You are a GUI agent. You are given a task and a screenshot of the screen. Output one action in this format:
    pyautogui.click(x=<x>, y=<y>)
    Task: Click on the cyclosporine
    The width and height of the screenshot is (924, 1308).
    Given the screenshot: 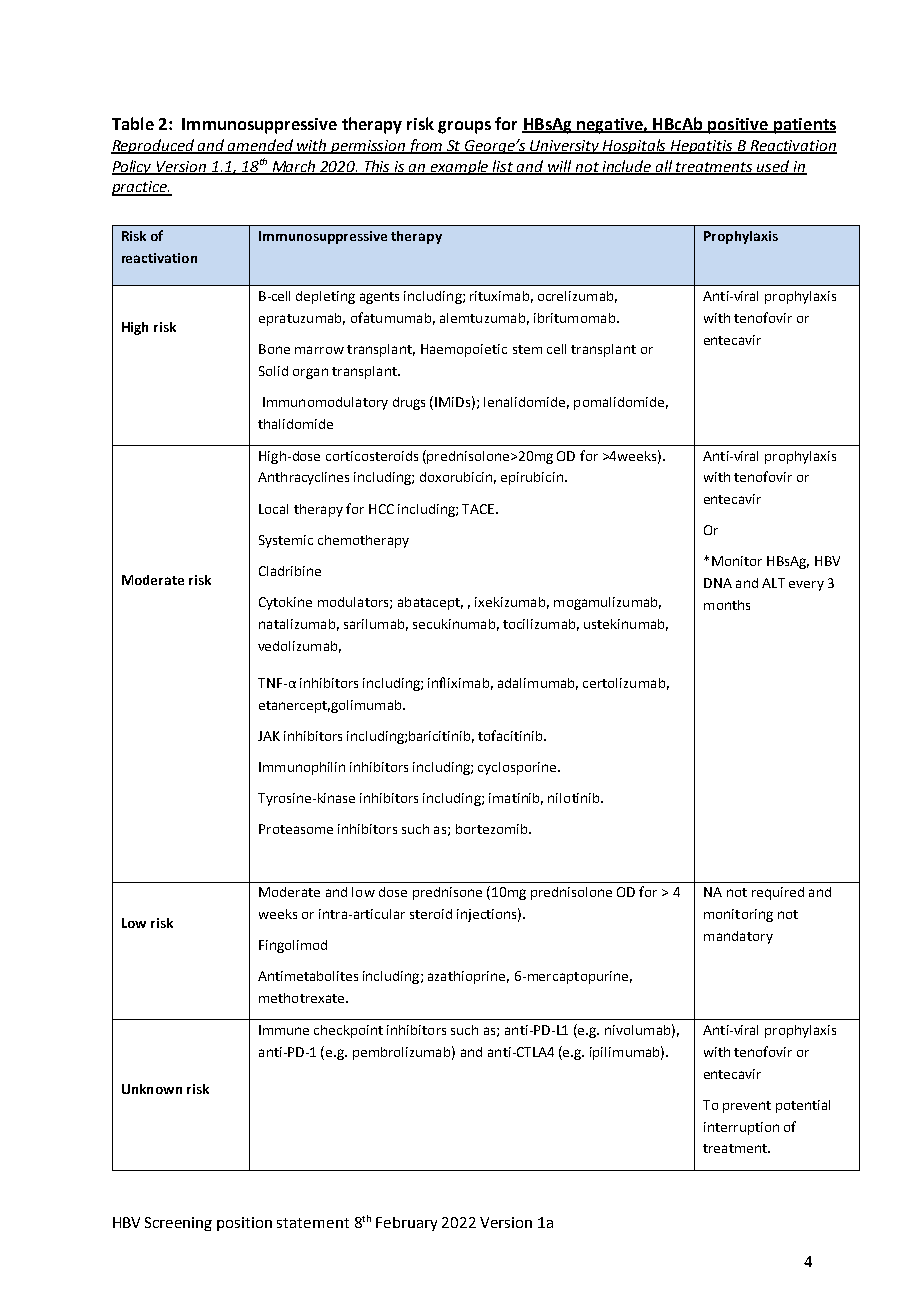 What is the action you would take?
    pyautogui.click(x=518, y=768)
